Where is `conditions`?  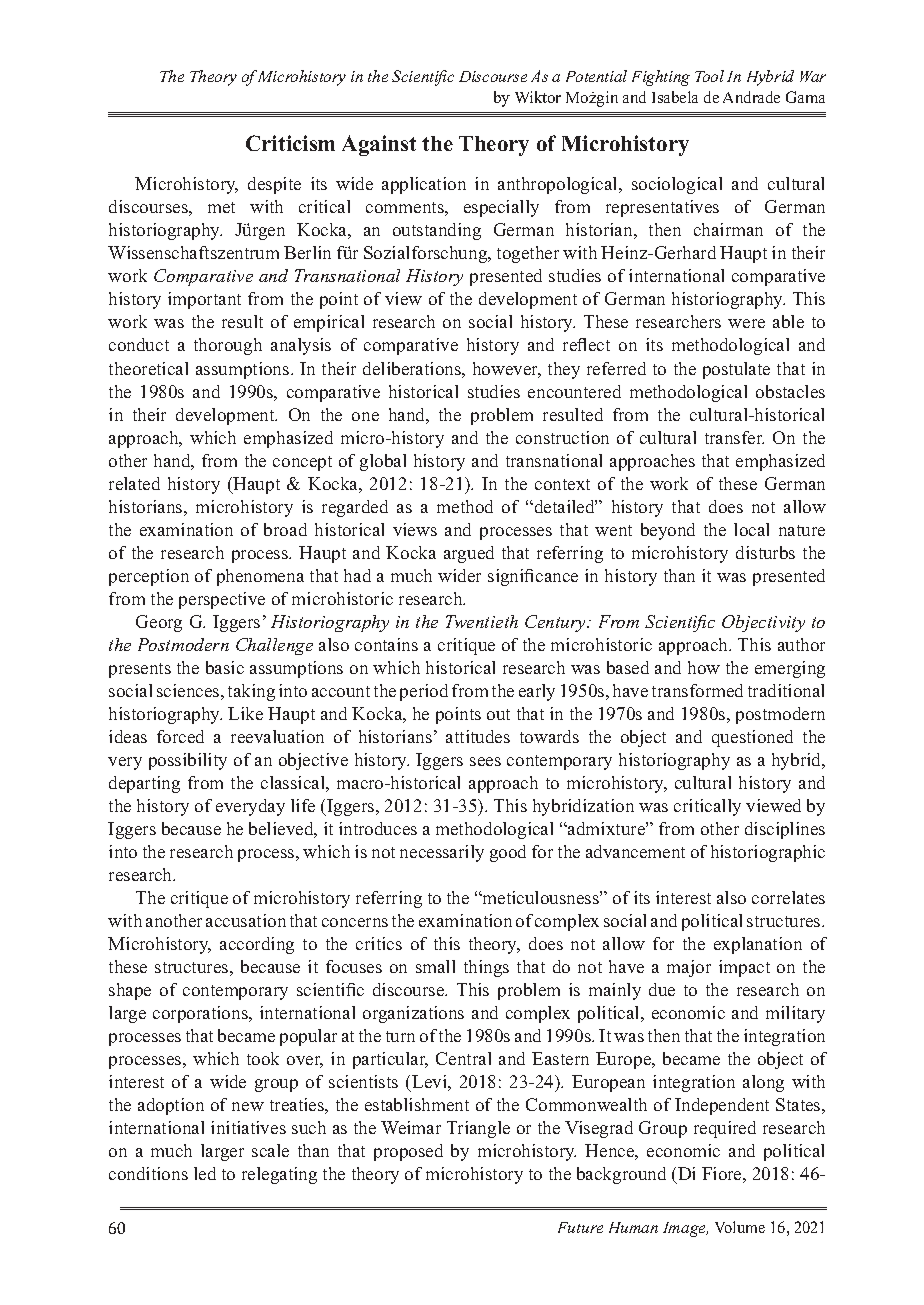
conditions is located at coordinates (148, 1173).
